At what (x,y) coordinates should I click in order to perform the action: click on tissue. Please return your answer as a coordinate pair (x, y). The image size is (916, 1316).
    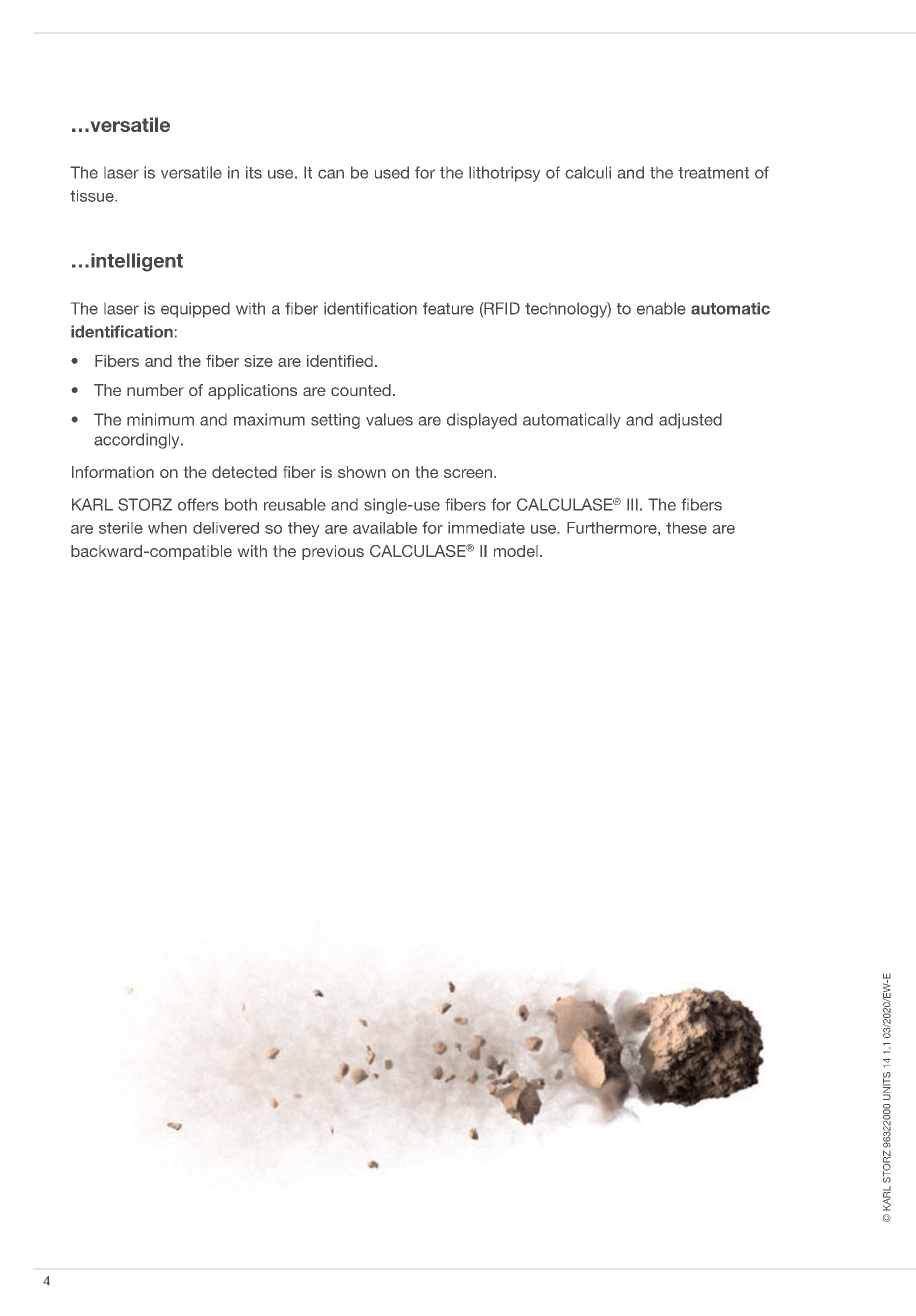
    Looking at the image, I should click on (93, 196).
